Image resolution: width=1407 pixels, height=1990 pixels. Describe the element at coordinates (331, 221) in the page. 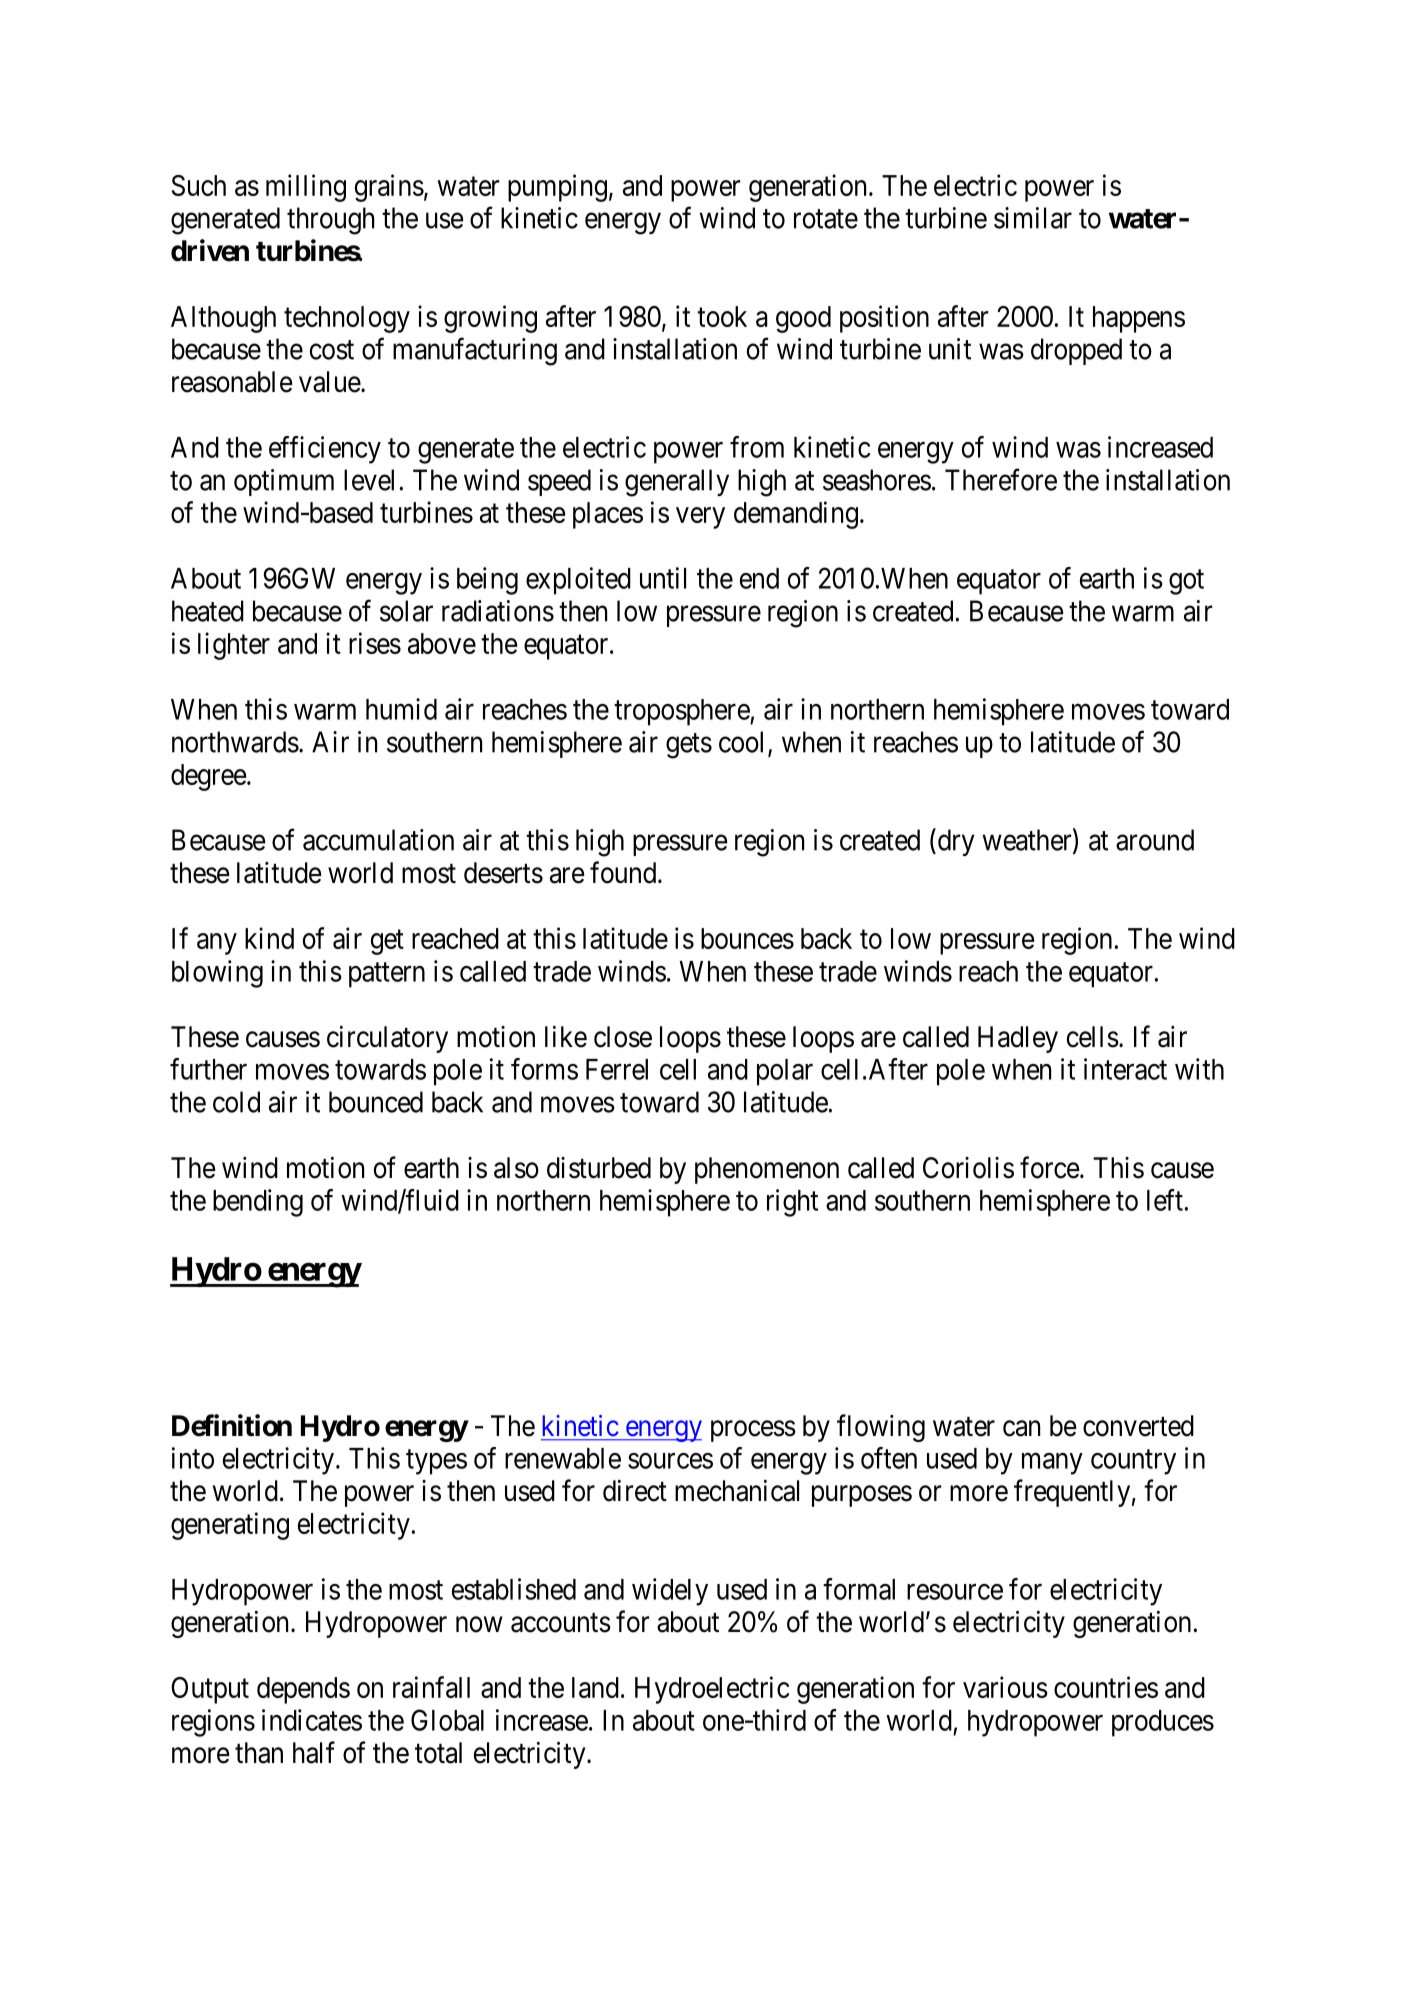

I see `through` at that location.
